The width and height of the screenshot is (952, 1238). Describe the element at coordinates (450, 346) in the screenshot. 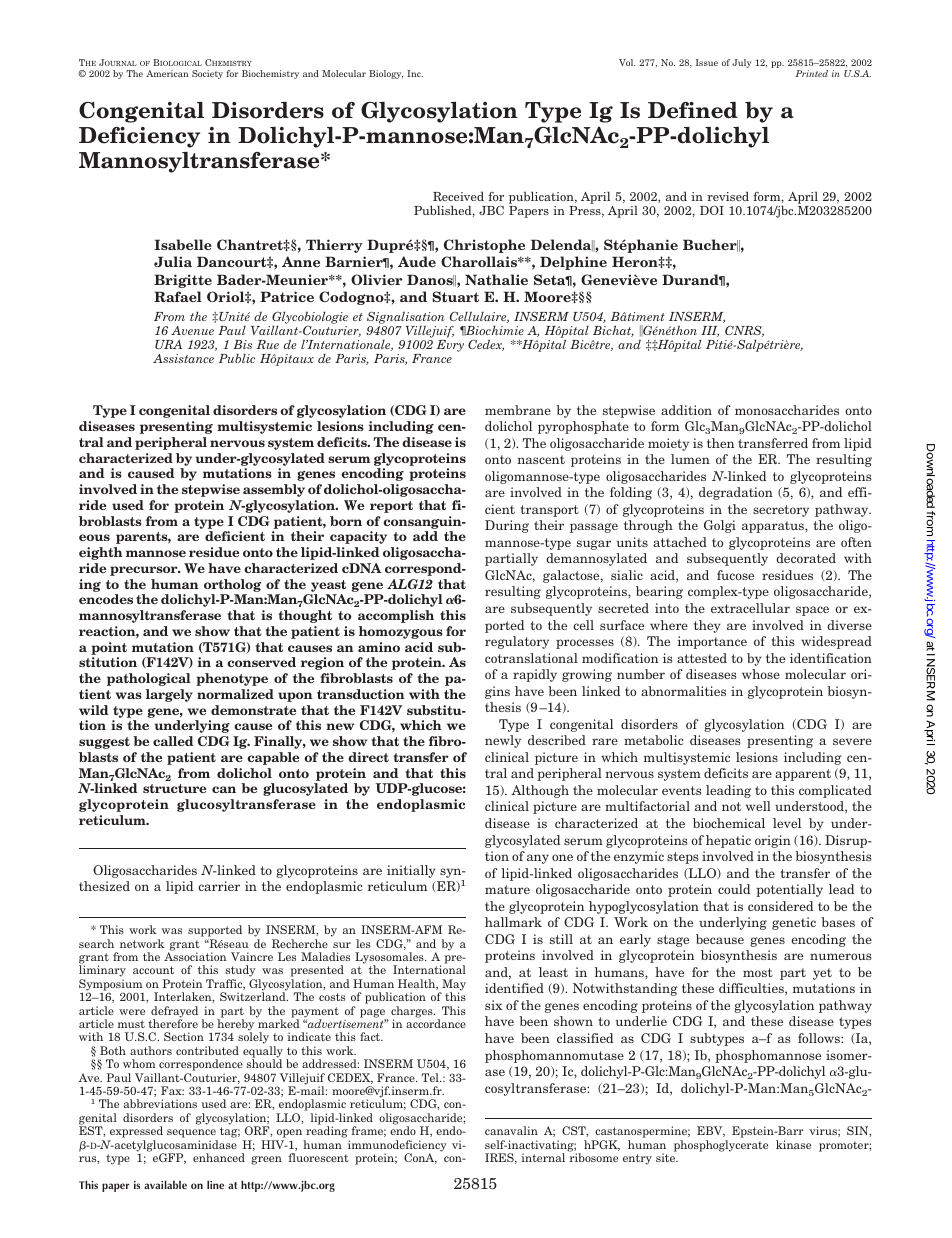

I see `Evry` at that location.
